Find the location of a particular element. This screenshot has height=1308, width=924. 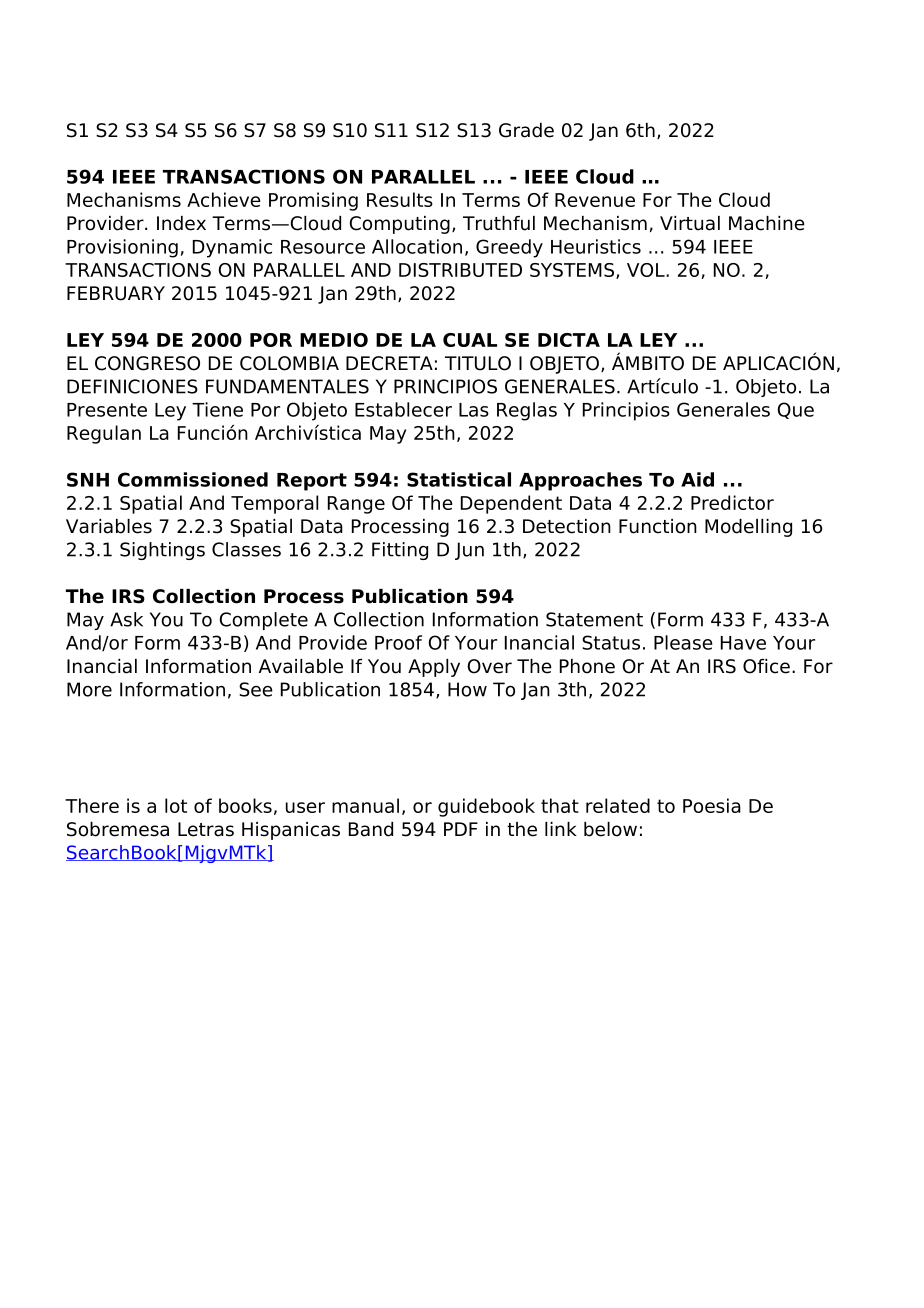

VOL is located at coordinates (647, 270).
